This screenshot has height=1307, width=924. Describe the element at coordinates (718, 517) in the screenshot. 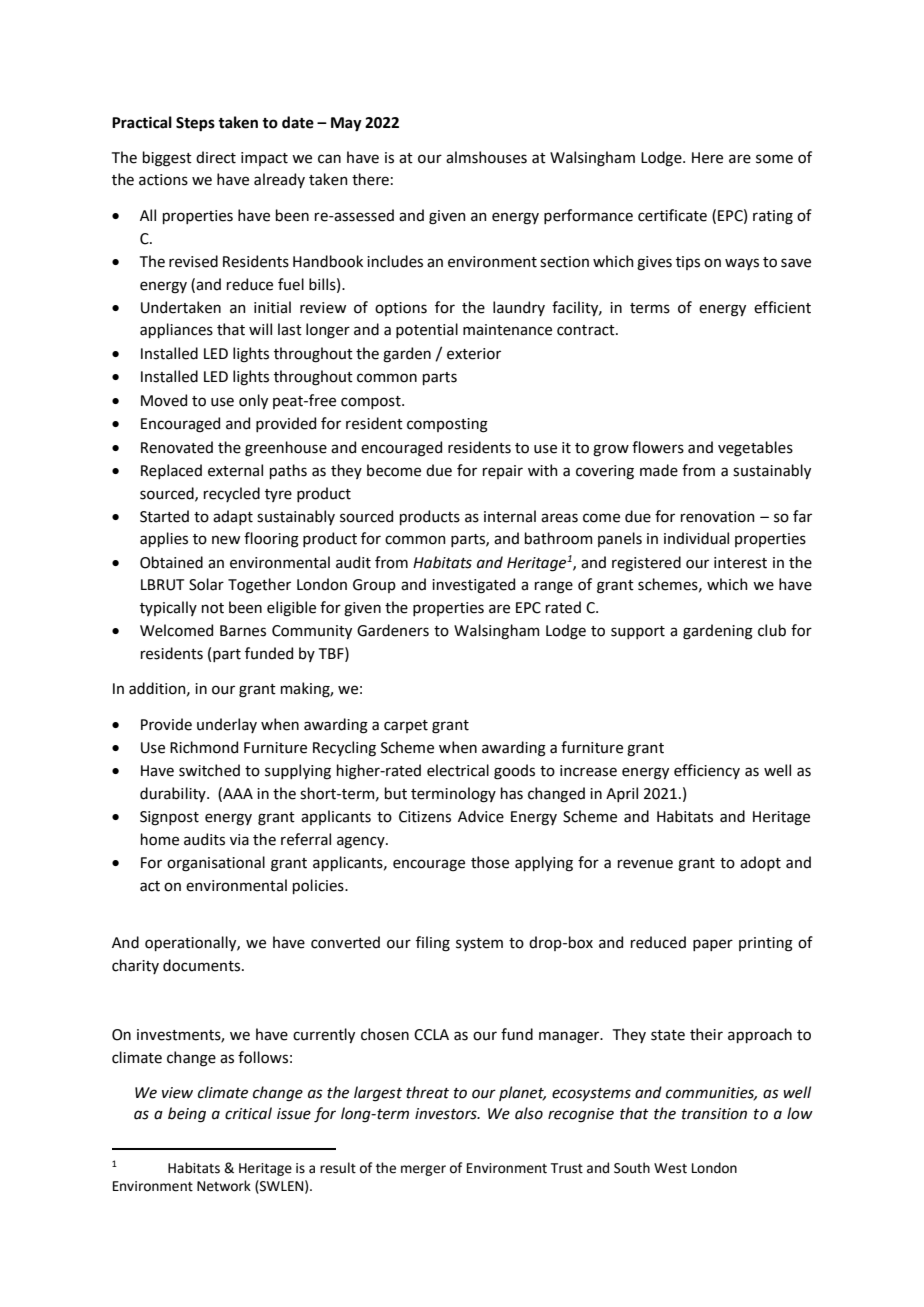

I see `renovation` at that location.
